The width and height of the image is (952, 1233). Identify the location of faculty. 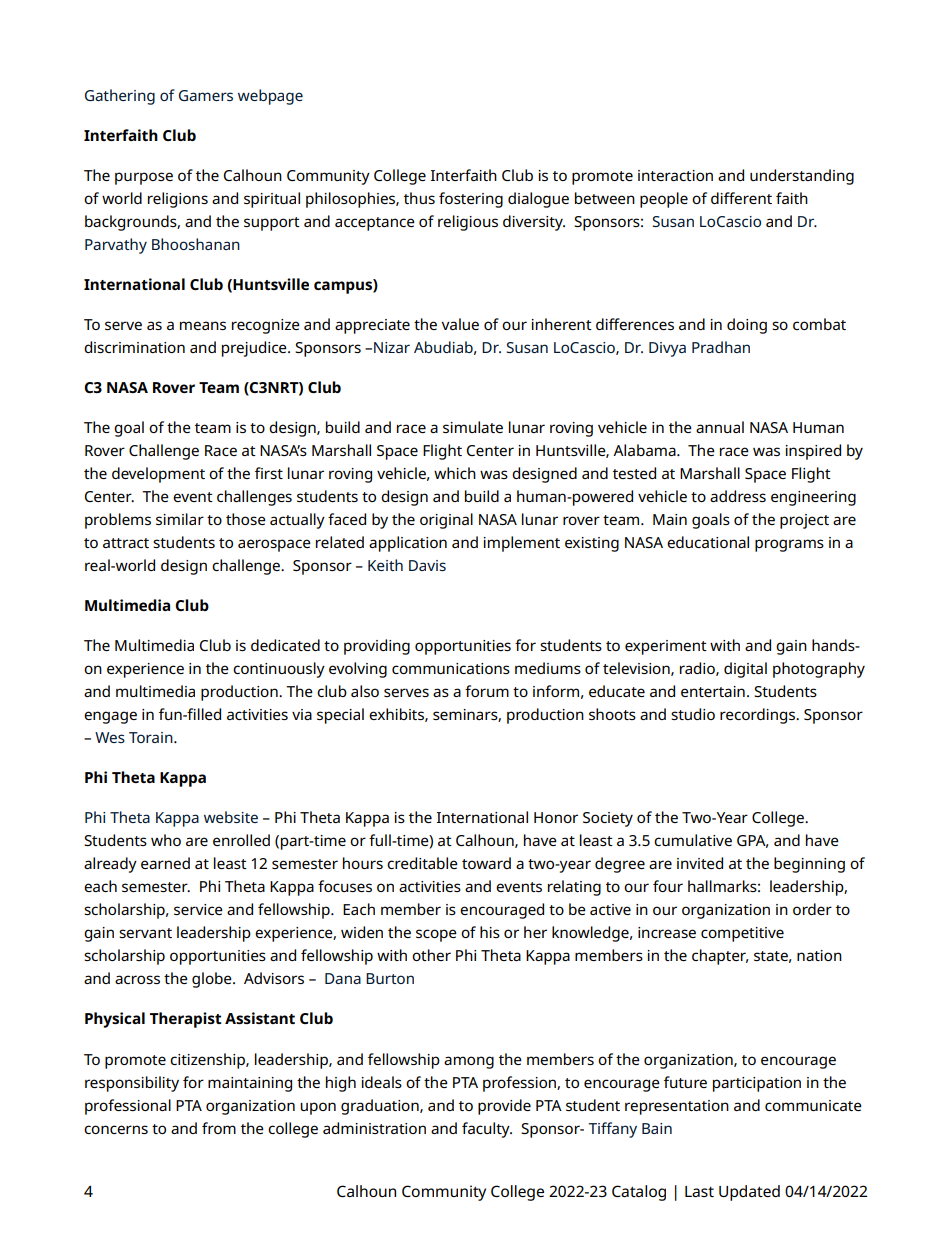
(487, 1130).
